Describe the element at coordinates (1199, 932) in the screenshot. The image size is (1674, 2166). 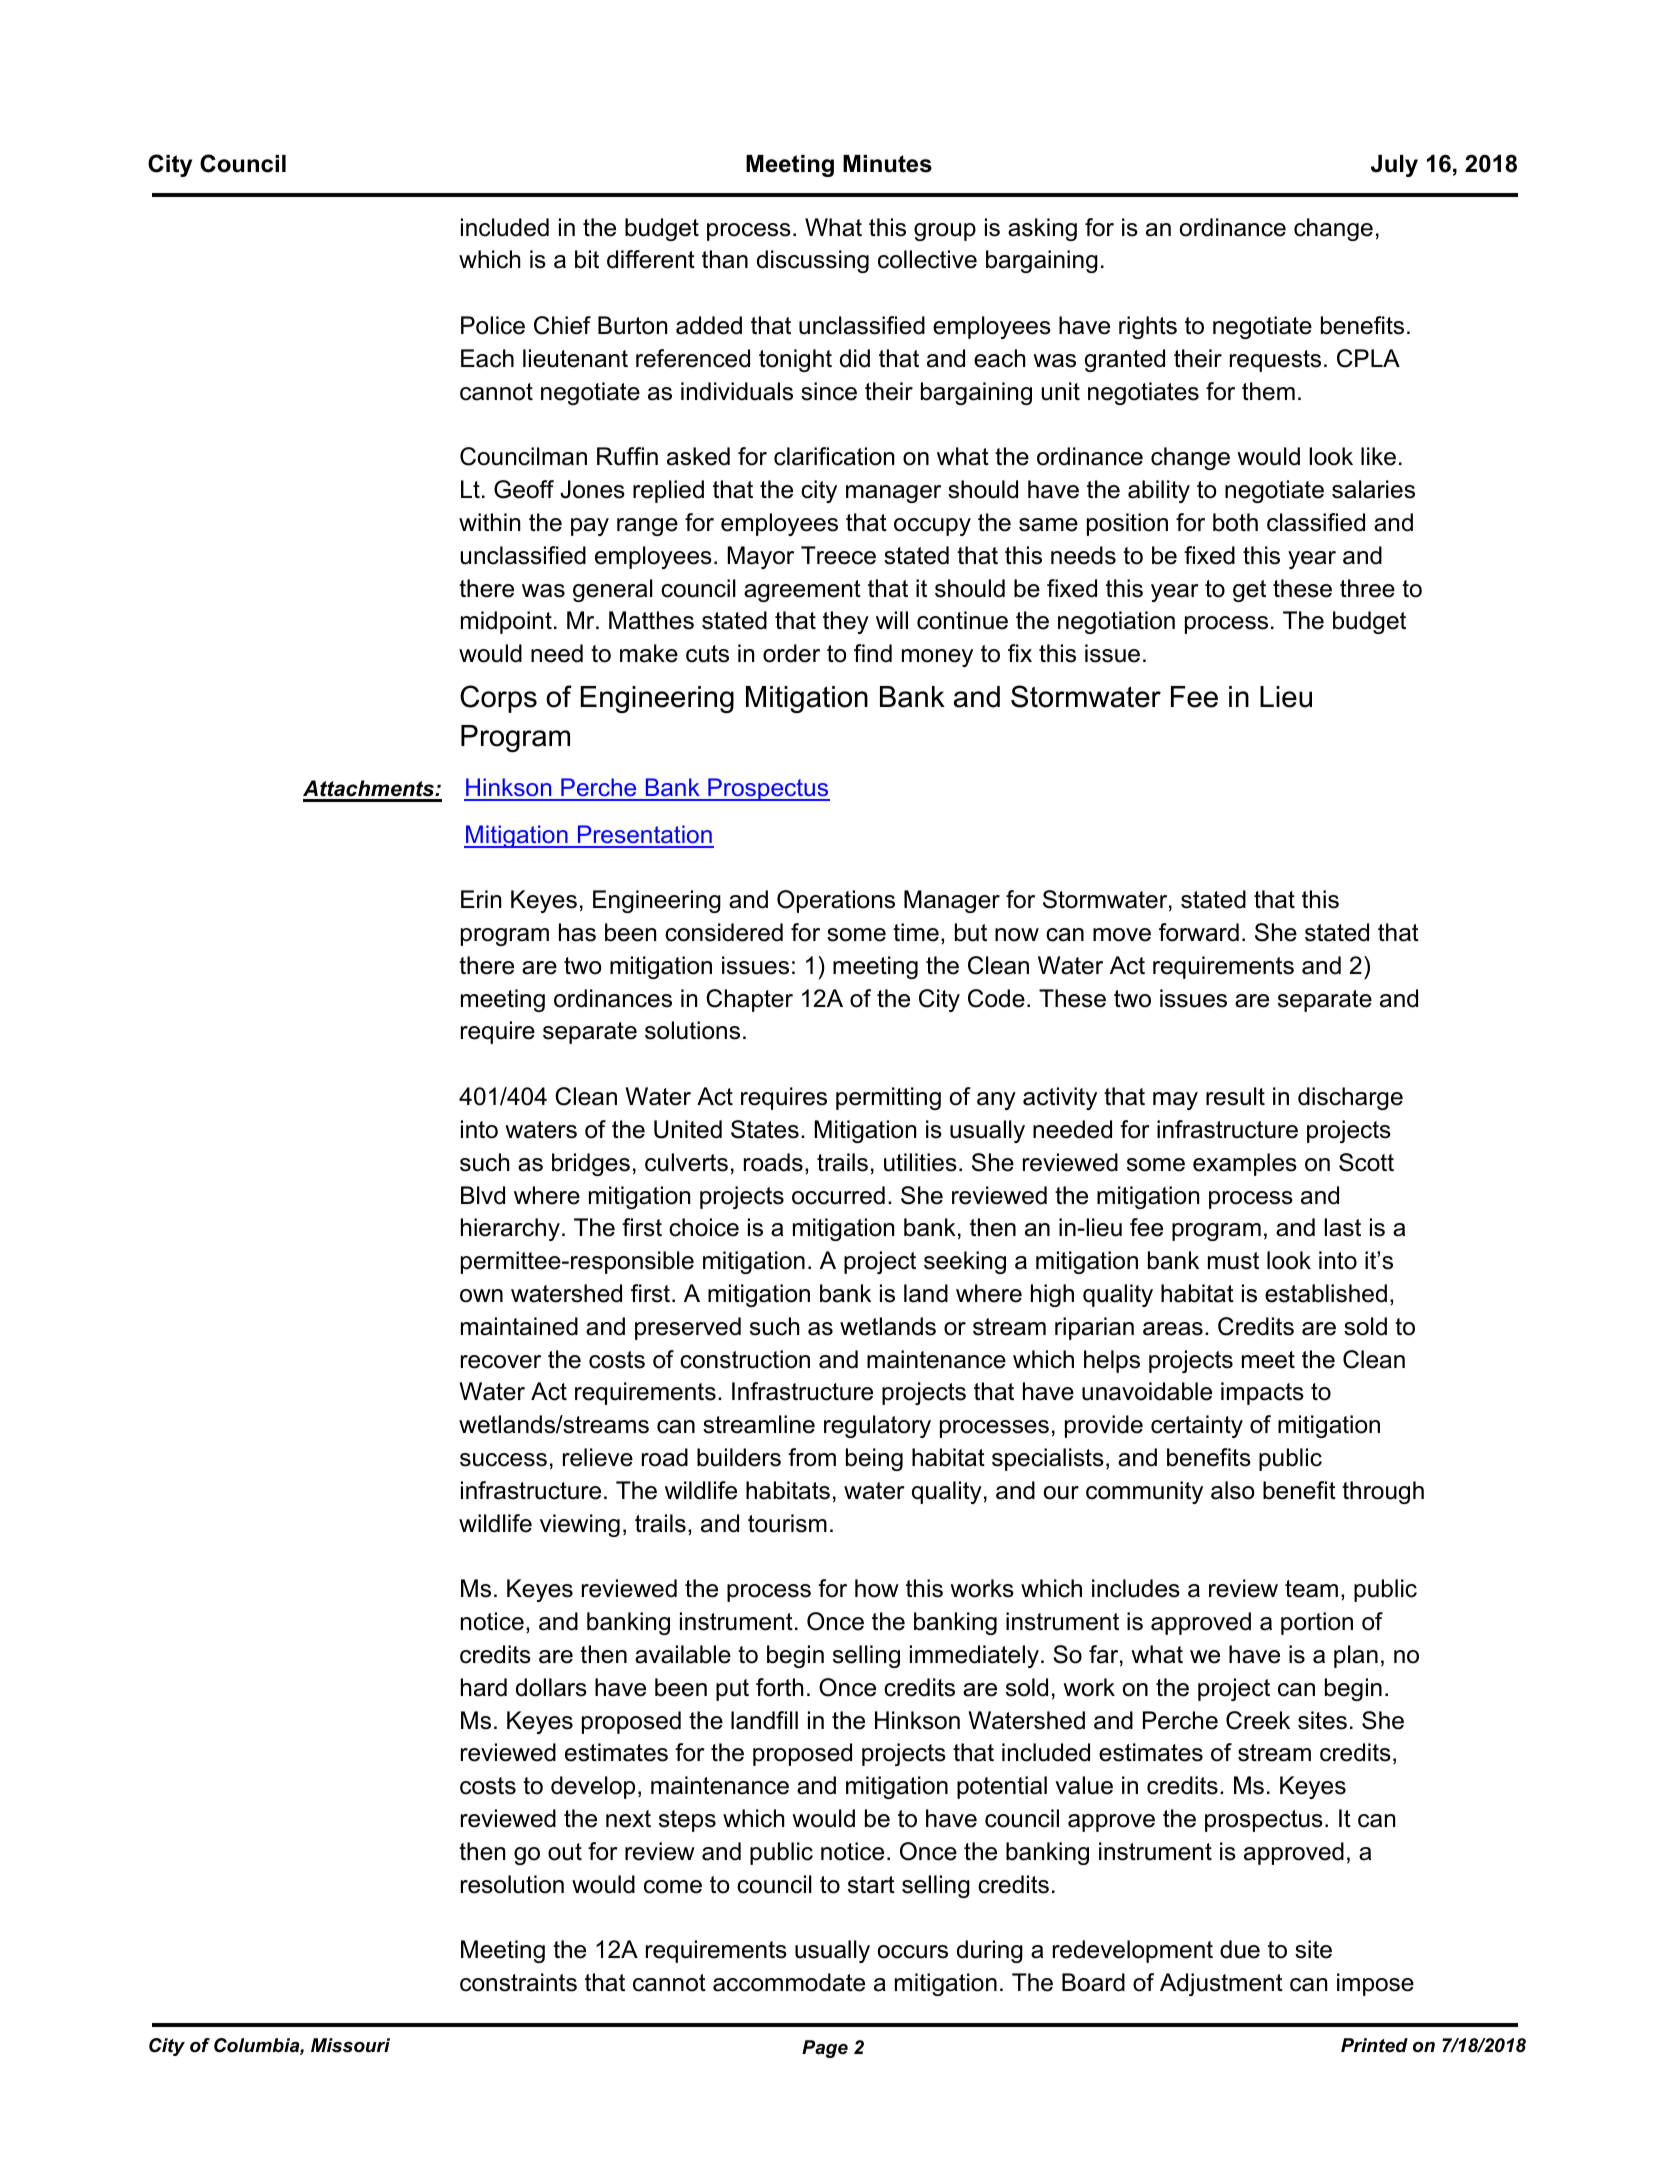
I see `forward` at that location.
